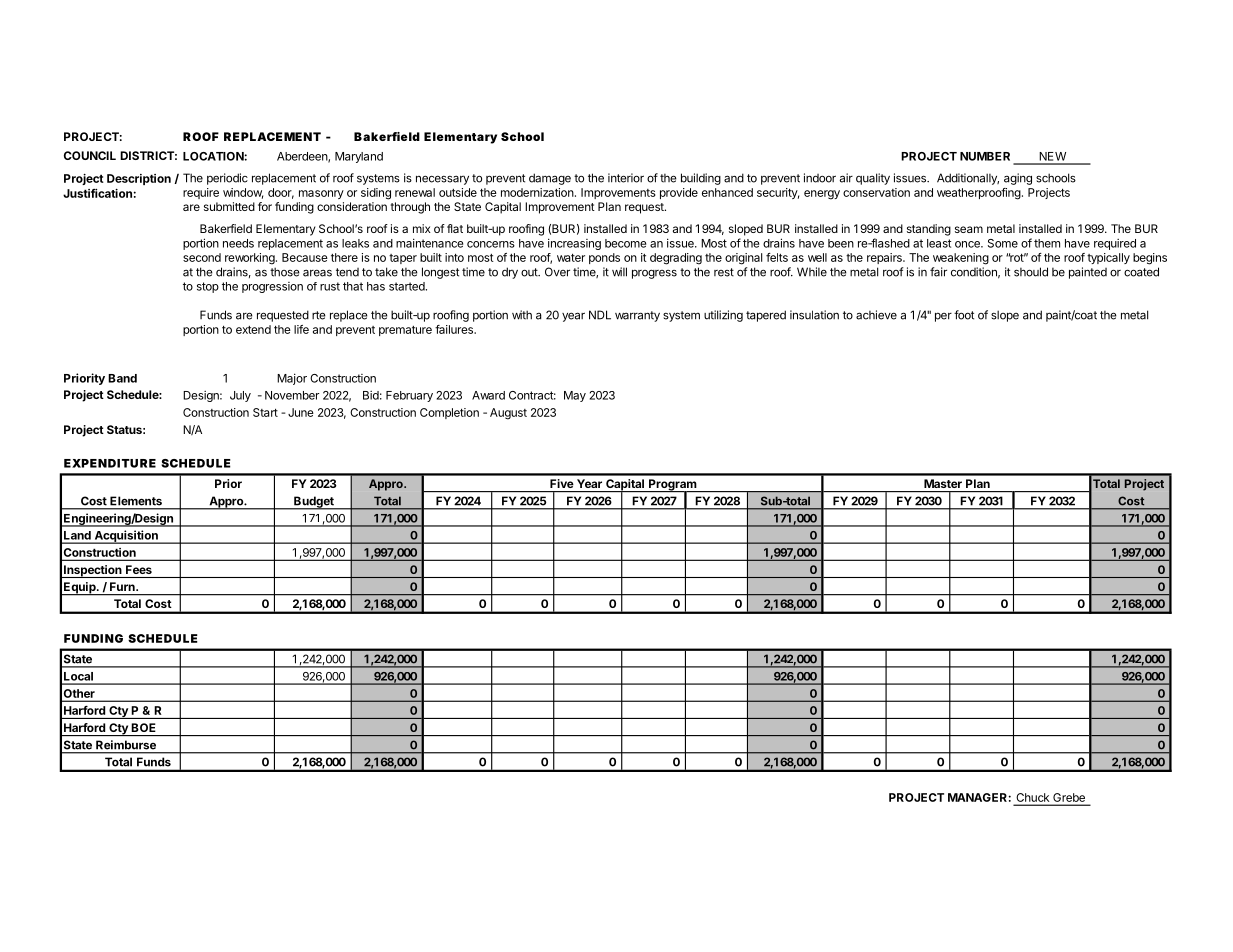  What do you see at coordinates (139, 569) in the screenshot?
I see `Fees` at bounding box center [139, 569].
